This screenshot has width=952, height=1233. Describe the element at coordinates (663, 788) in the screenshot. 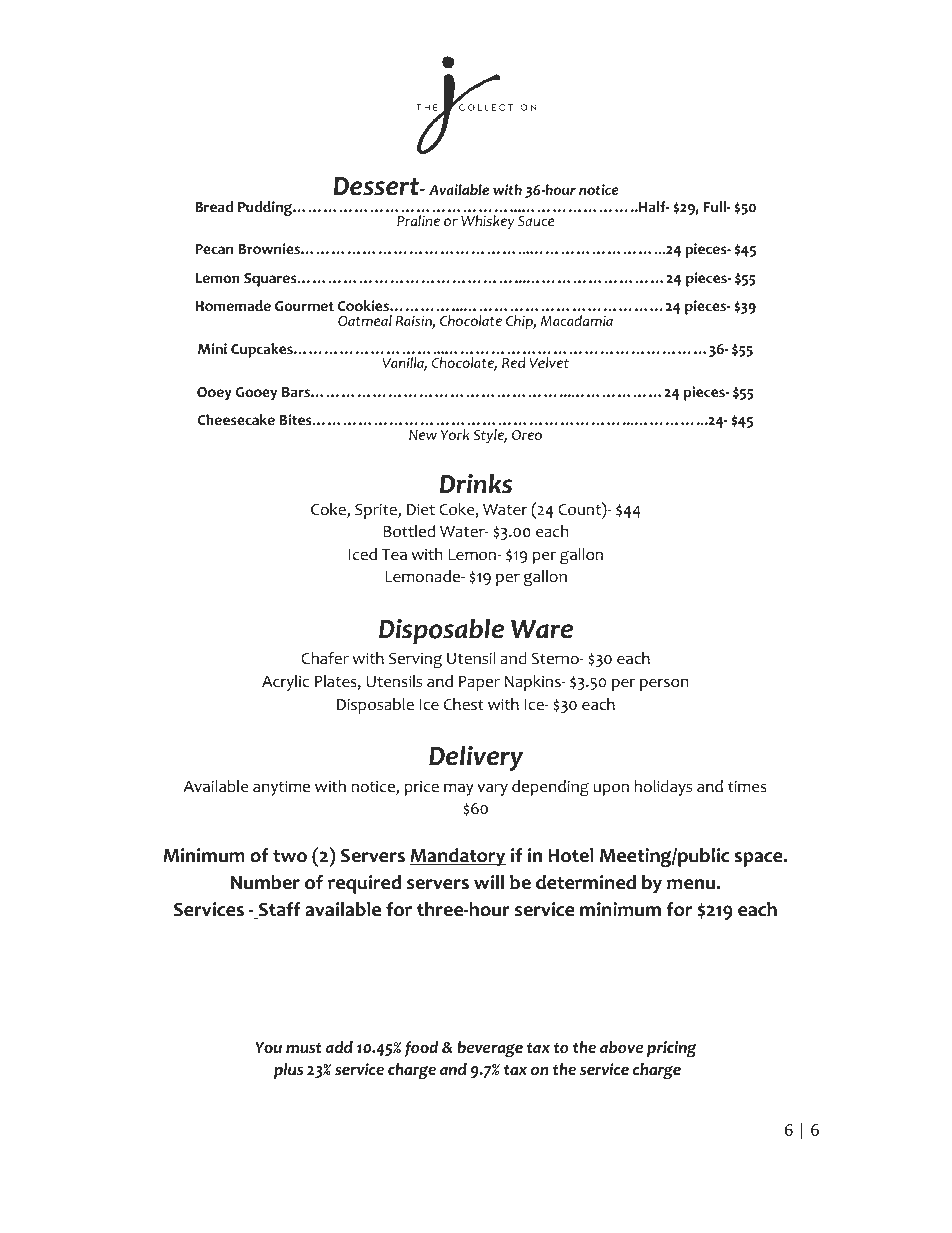

I see `holidays` at that location.
